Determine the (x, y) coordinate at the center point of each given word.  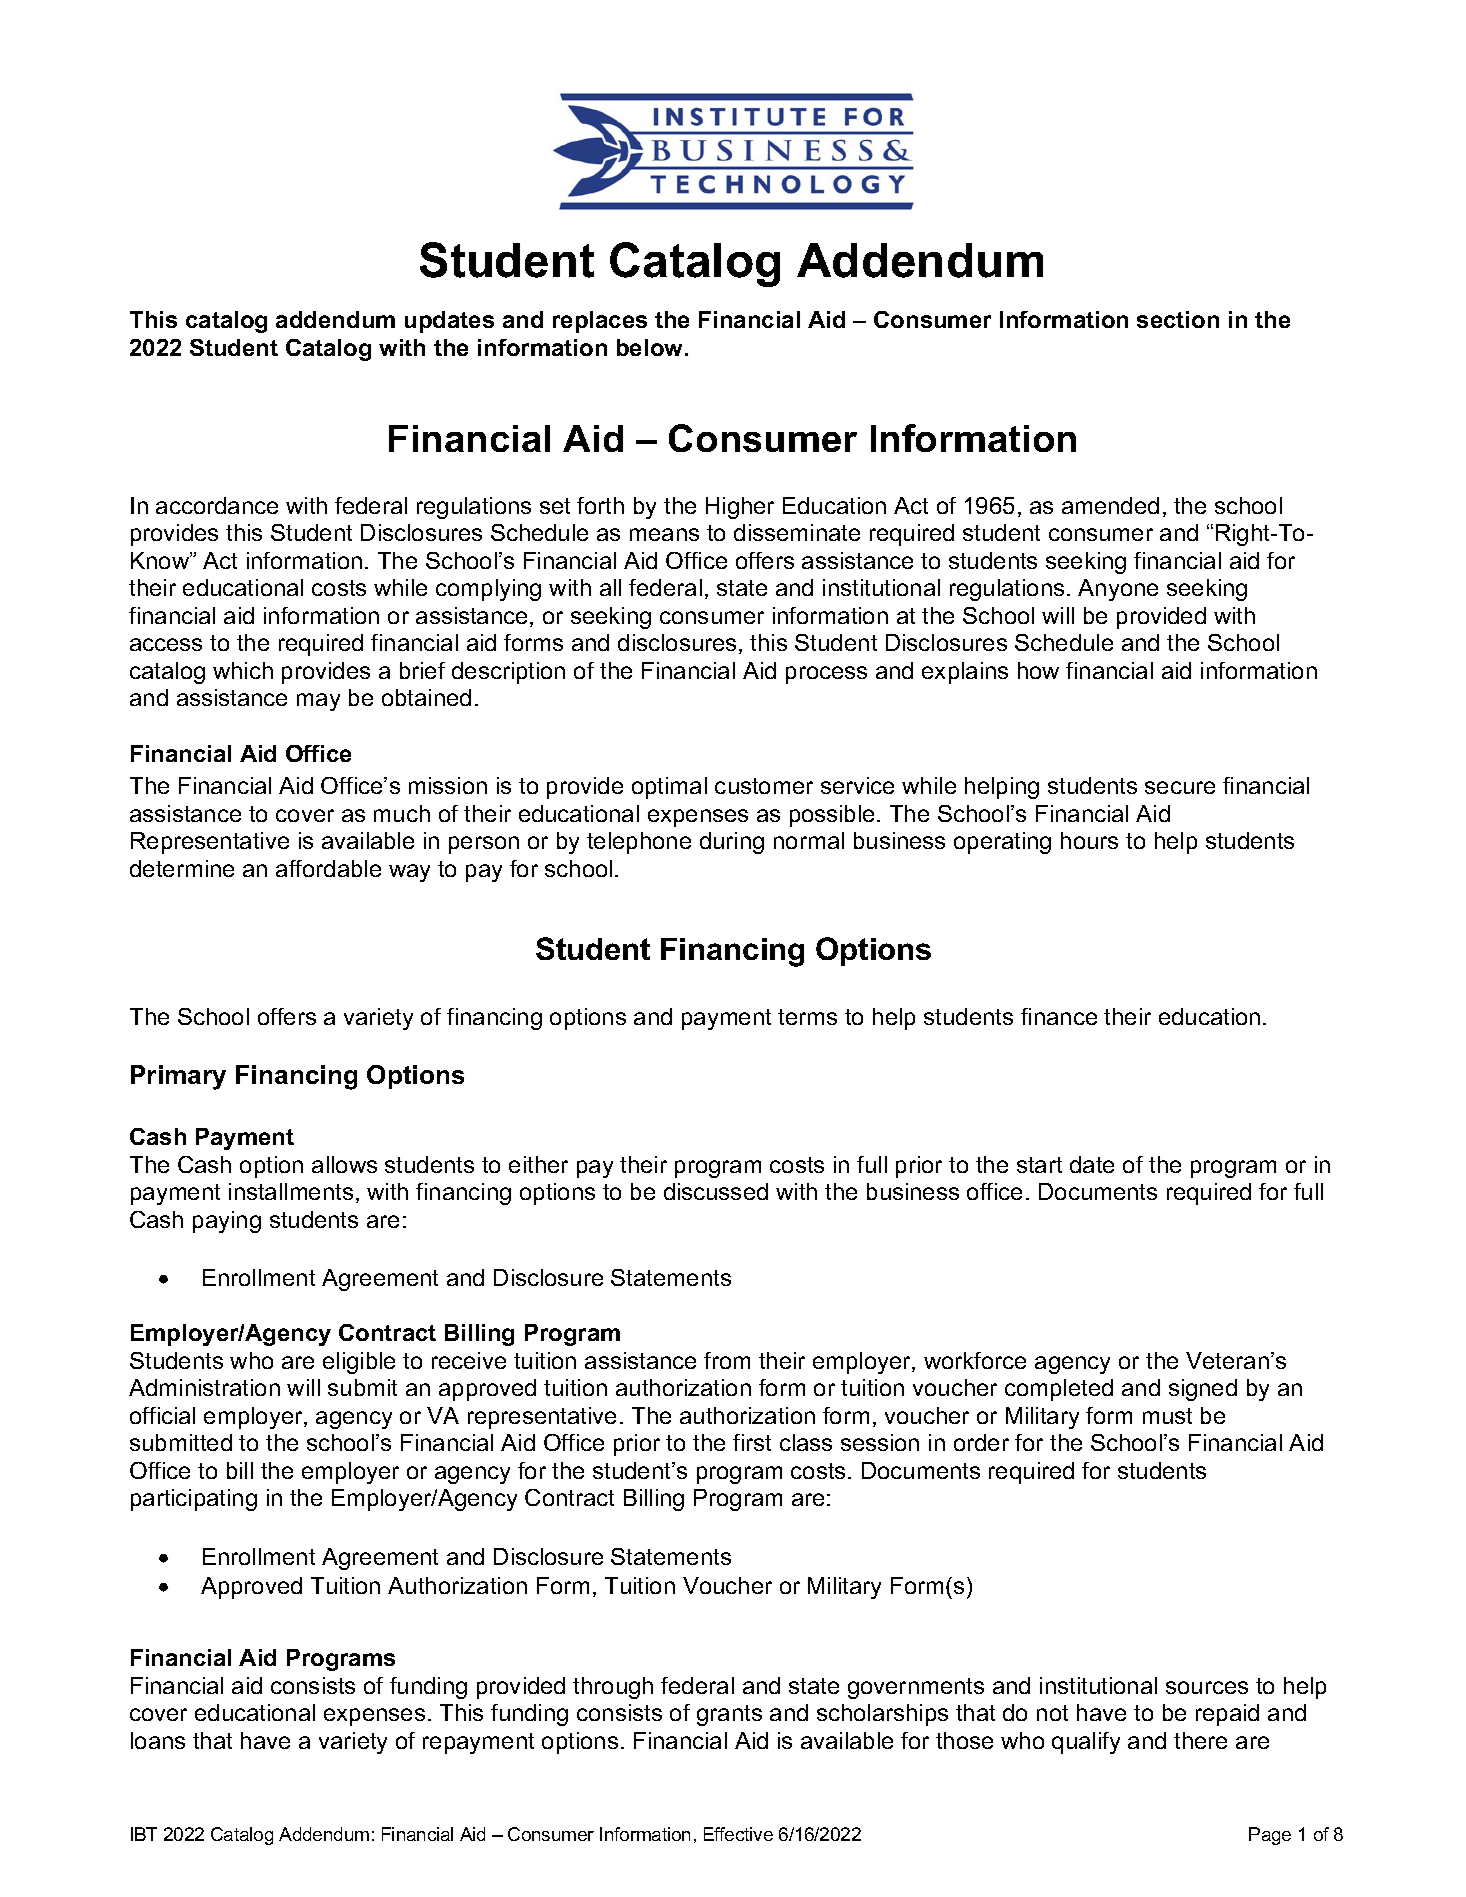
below (651, 347)
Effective (738, 1834)
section (1178, 319)
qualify (1086, 1743)
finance (1059, 1016)
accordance (217, 505)
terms (807, 1017)
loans (158, 1740)
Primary (178, 1077)
